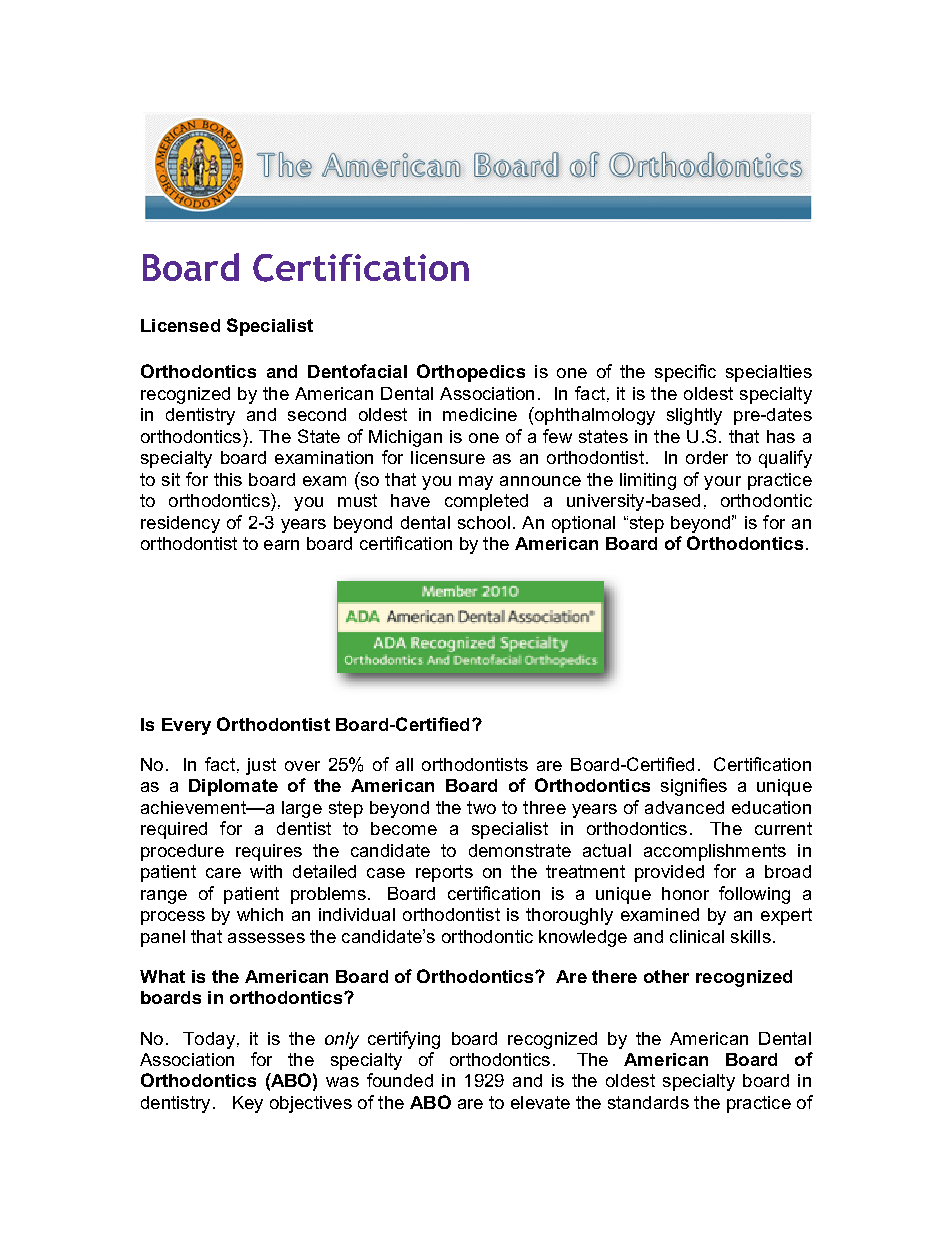 This screenshot has height=1233, width=952. Describe the element at coordinates (186, 726) in the screenshot. I see `Every` at that location.
